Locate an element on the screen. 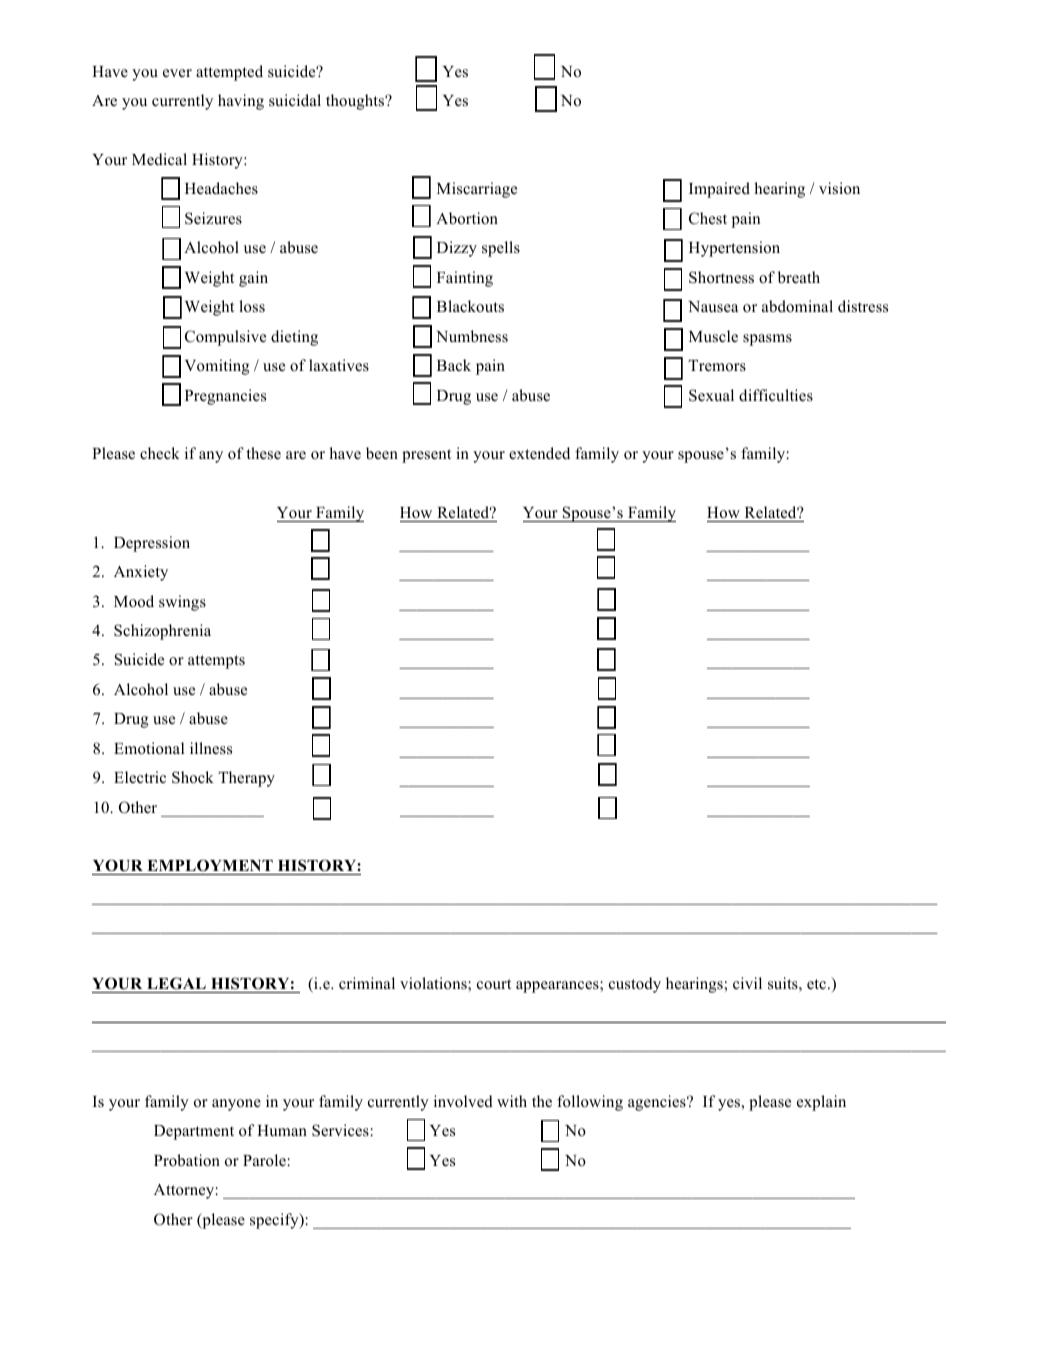 The width and height of the screenshot is (1045, 1352). court is located at coordinates (494, 984).
